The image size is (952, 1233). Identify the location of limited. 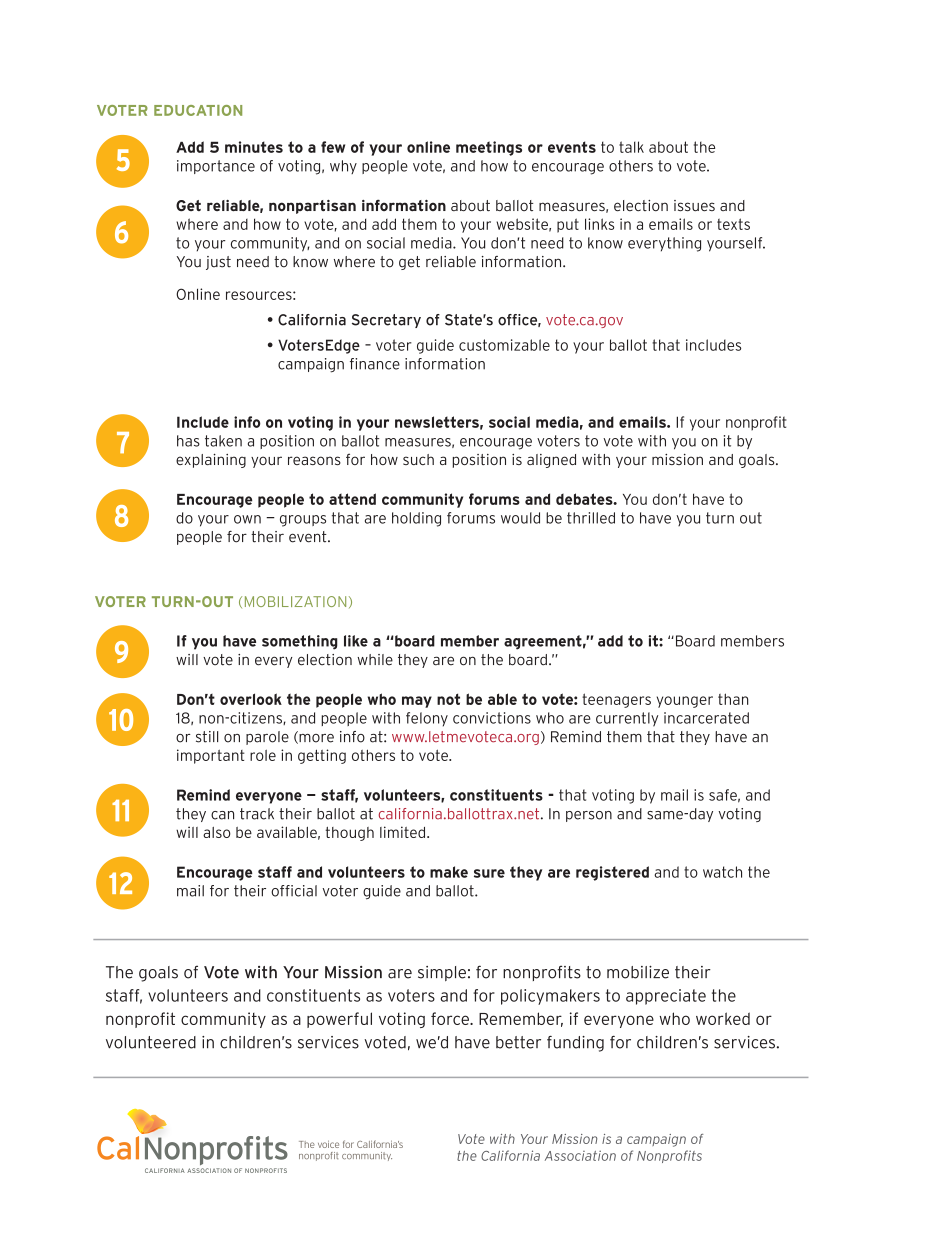
(404, 832).
